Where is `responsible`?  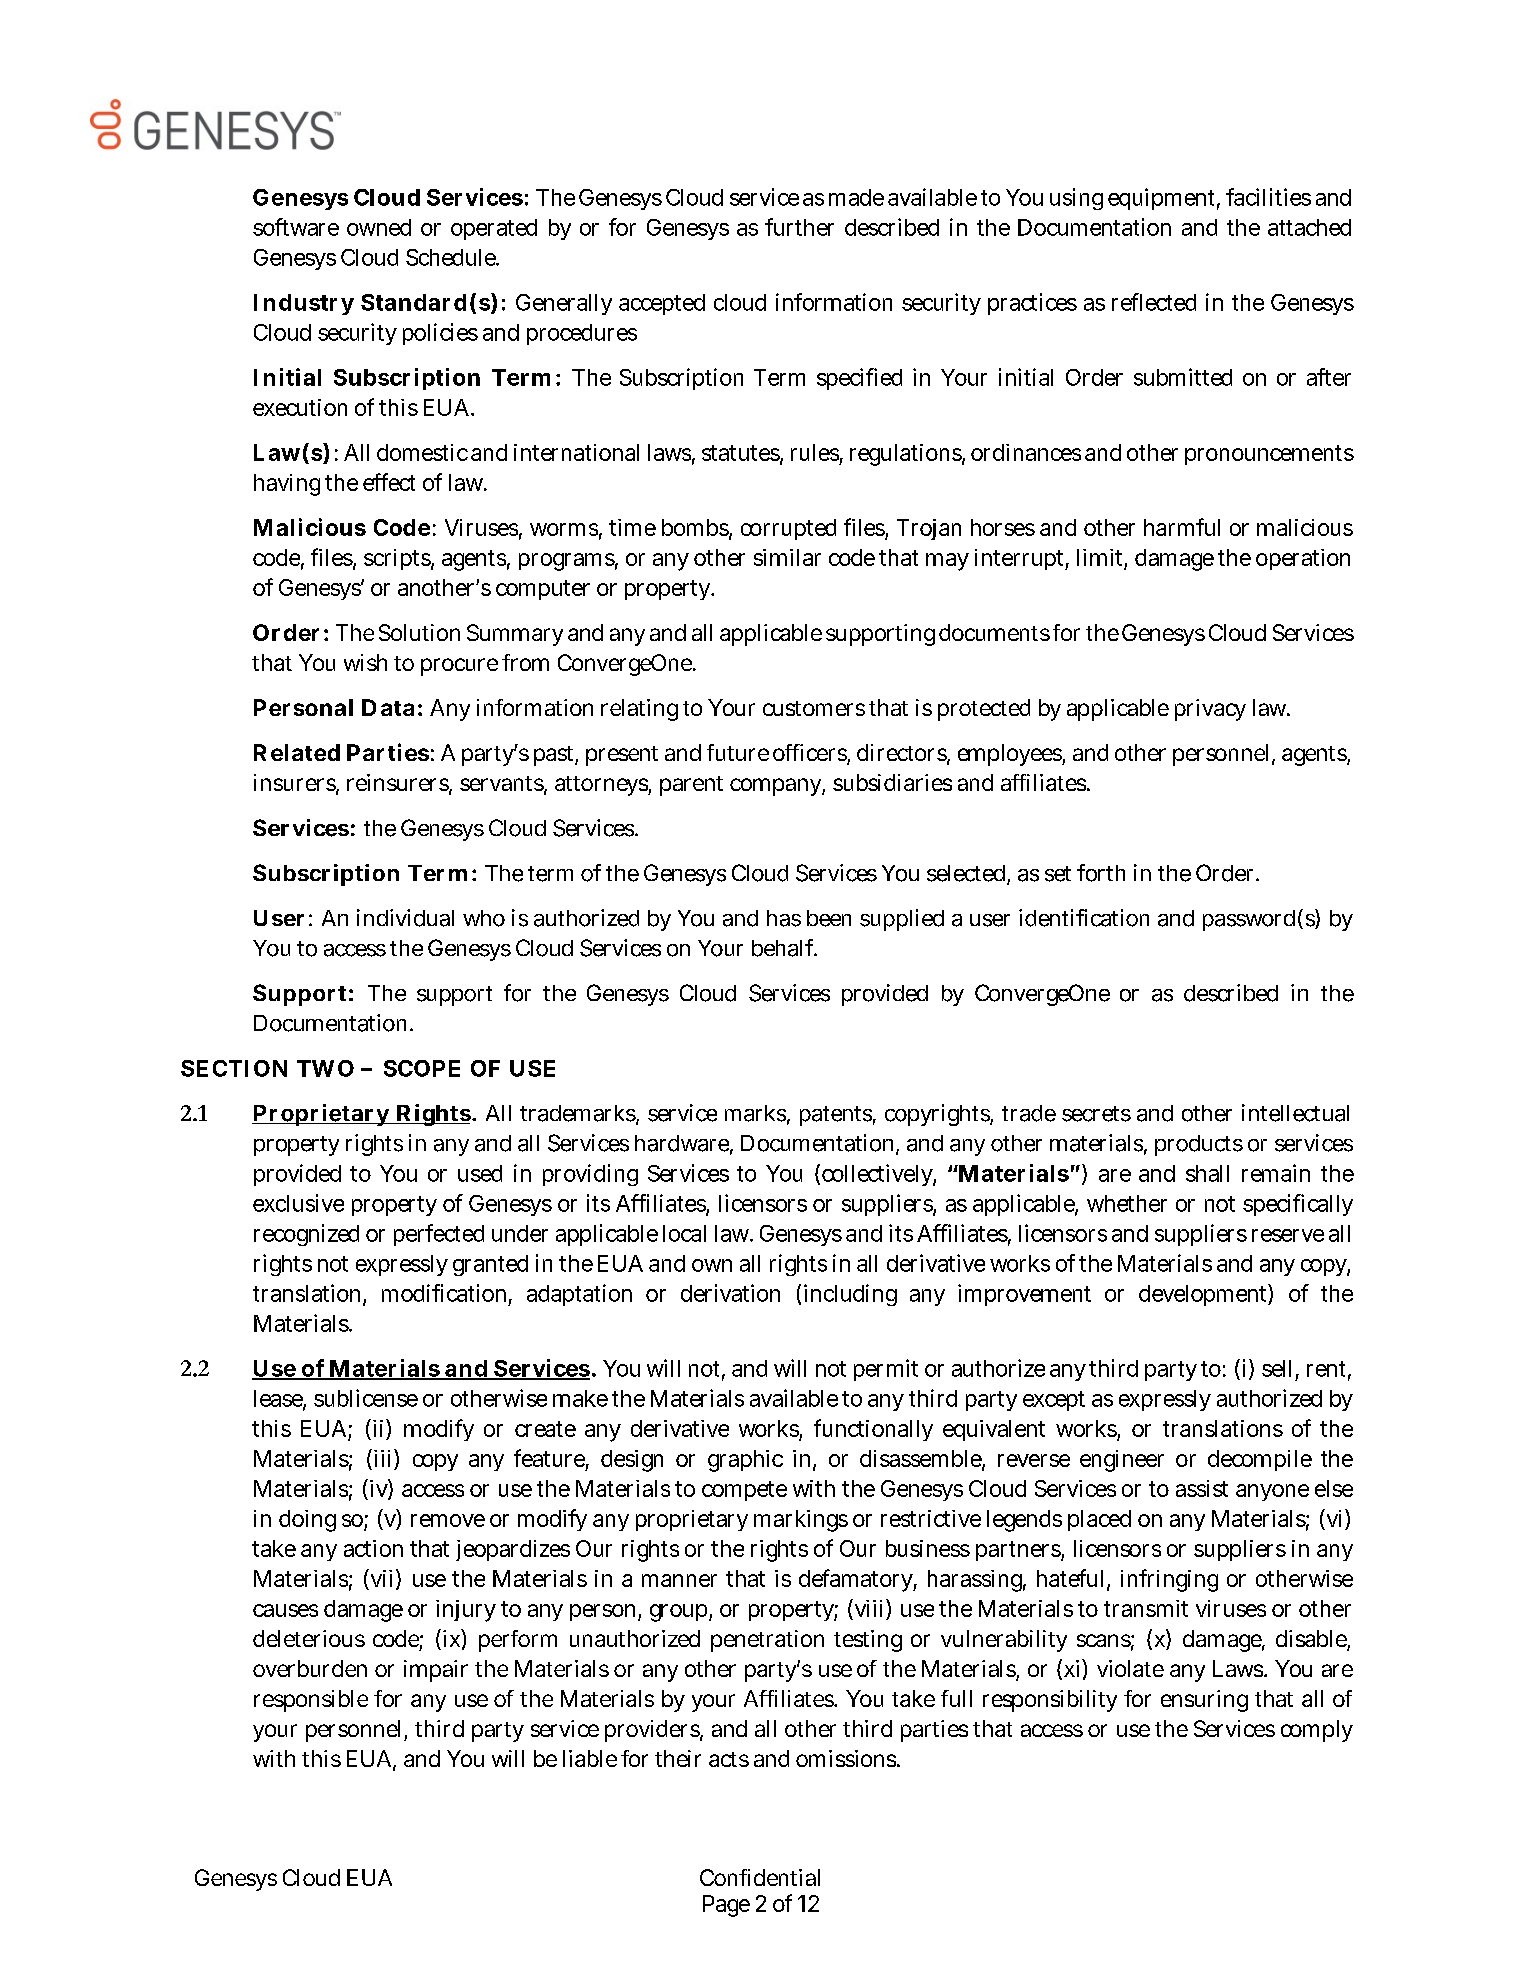
responsible is located at coordinates (311, 1701).
